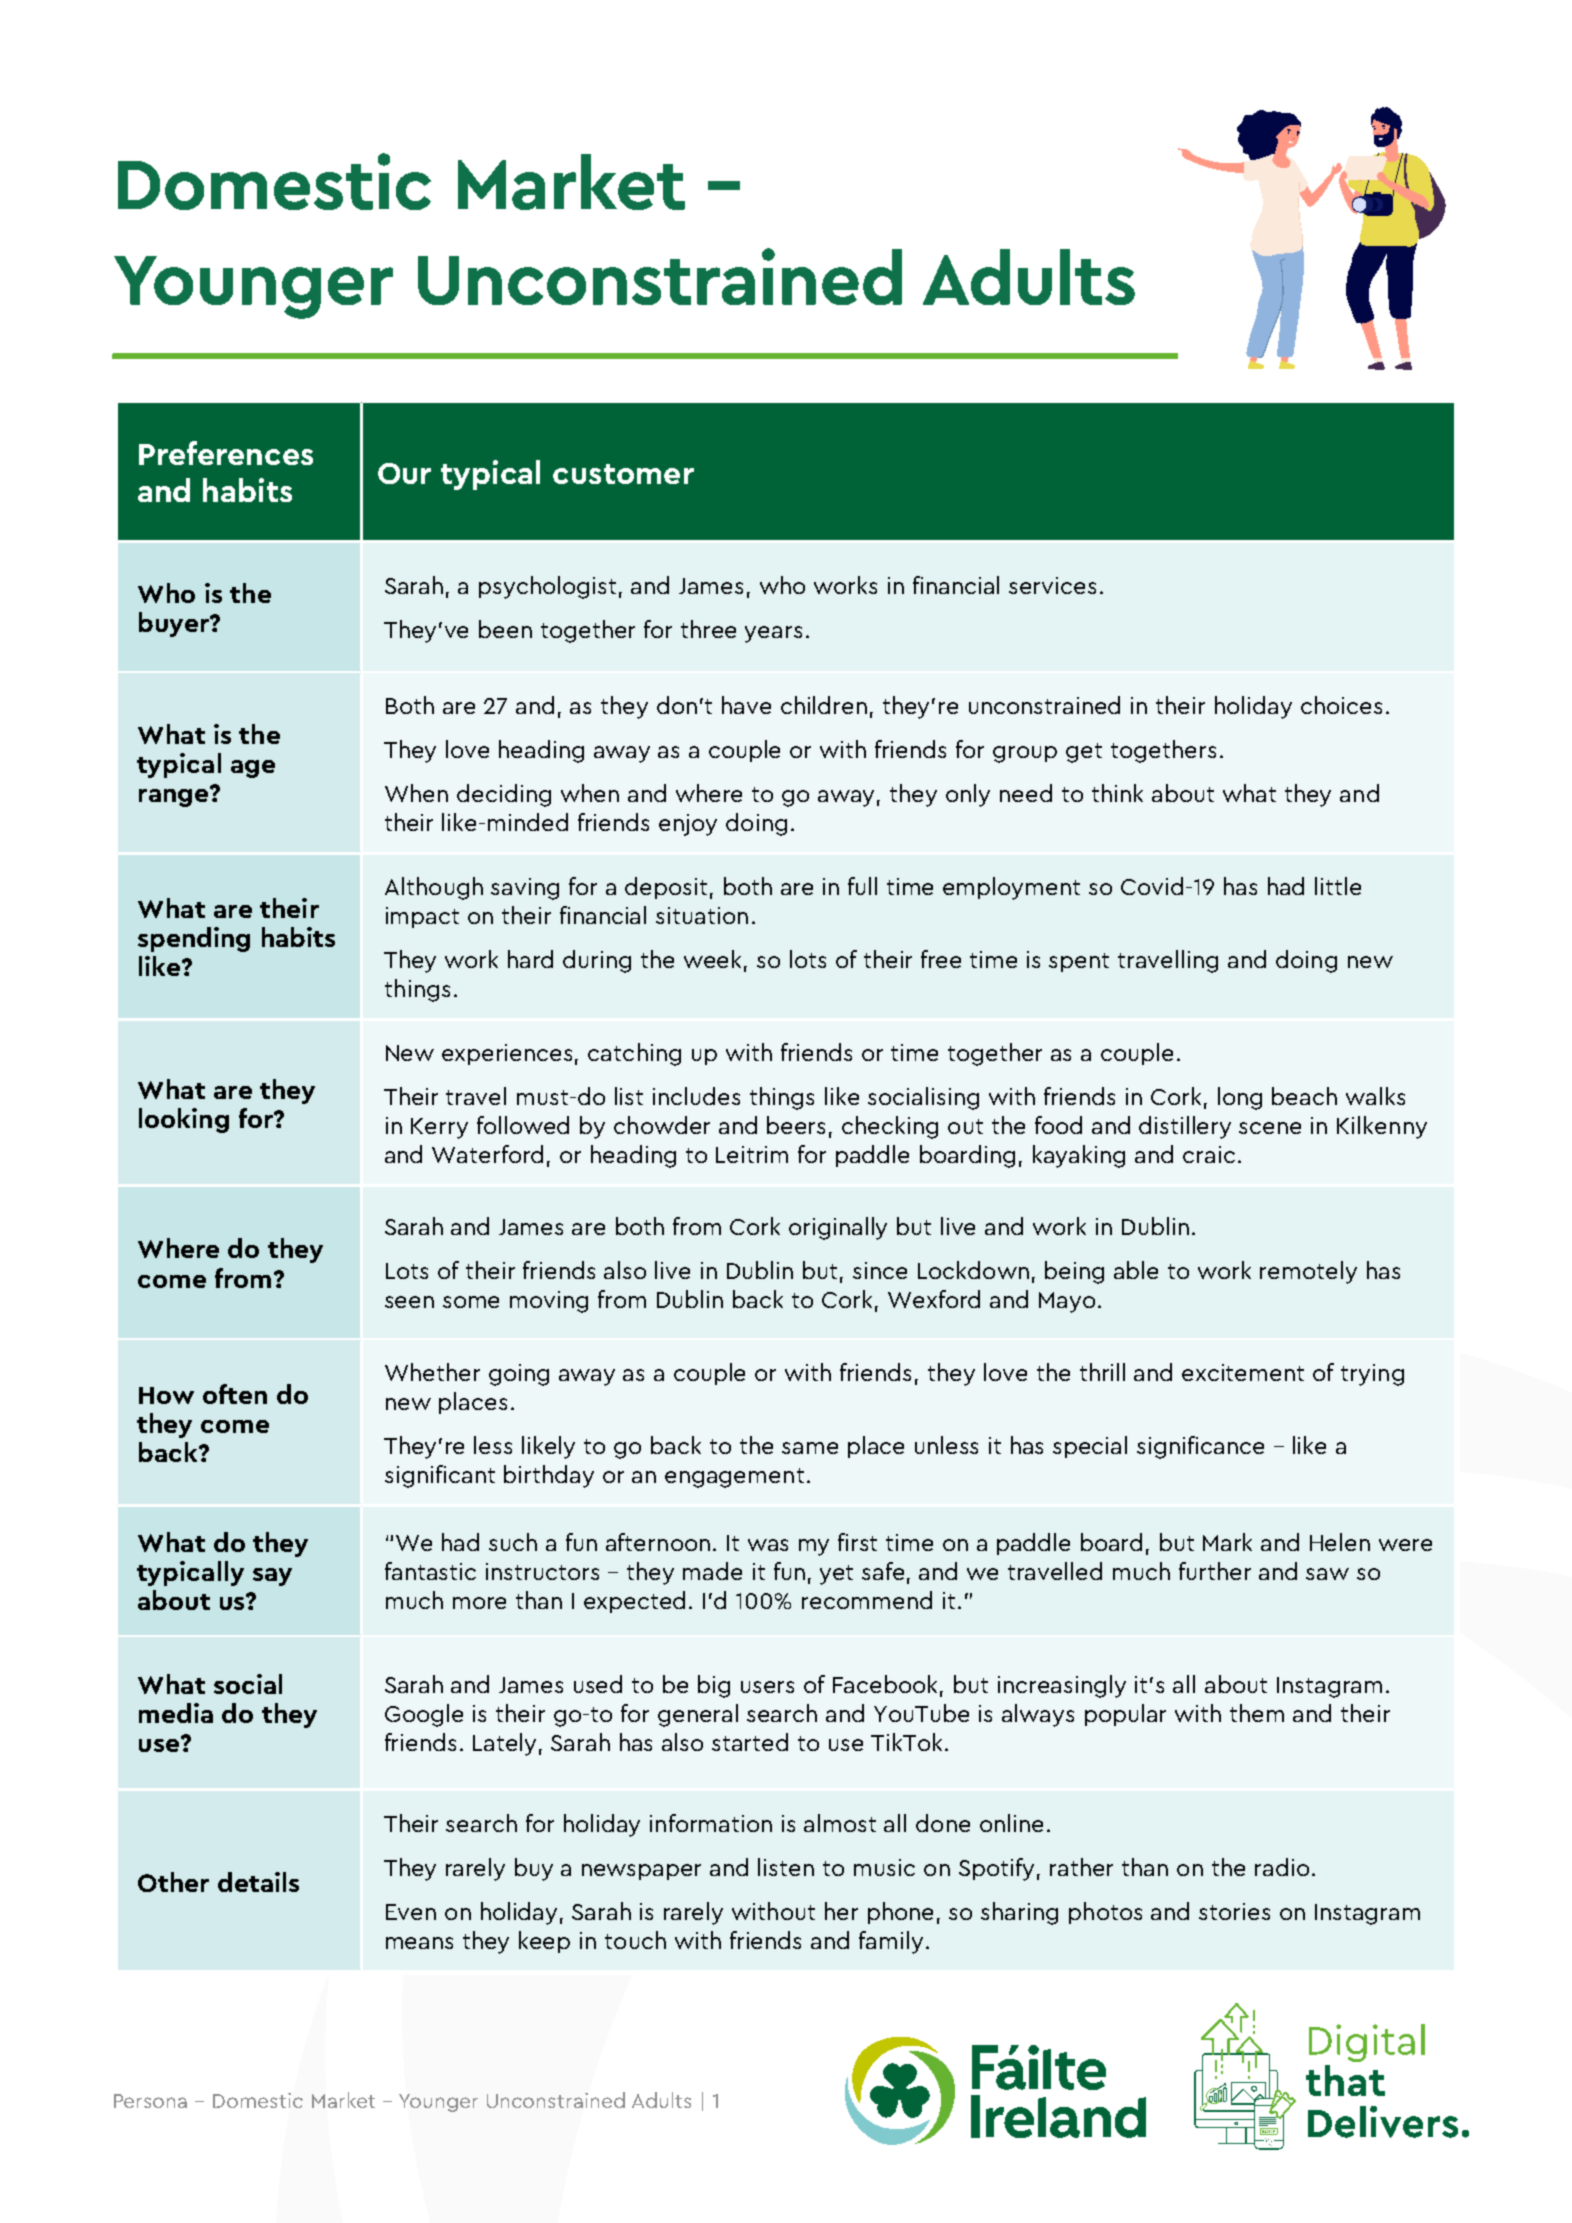  What do you see at coordinates (422, 917) in the document?
I see `impact` at bounding box center [422, 917].
